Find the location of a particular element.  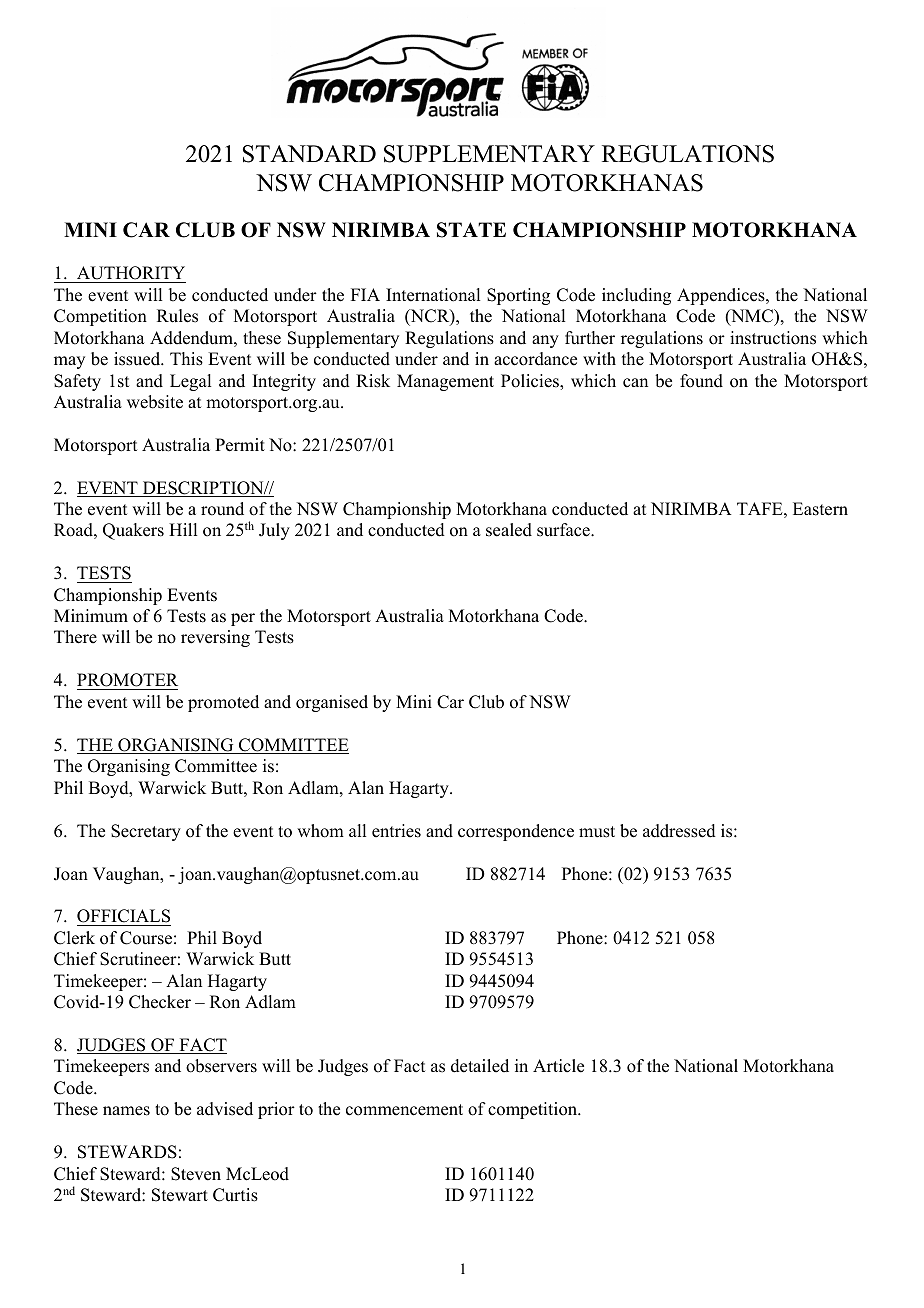

STATE is located at coordinates (471, 230).
